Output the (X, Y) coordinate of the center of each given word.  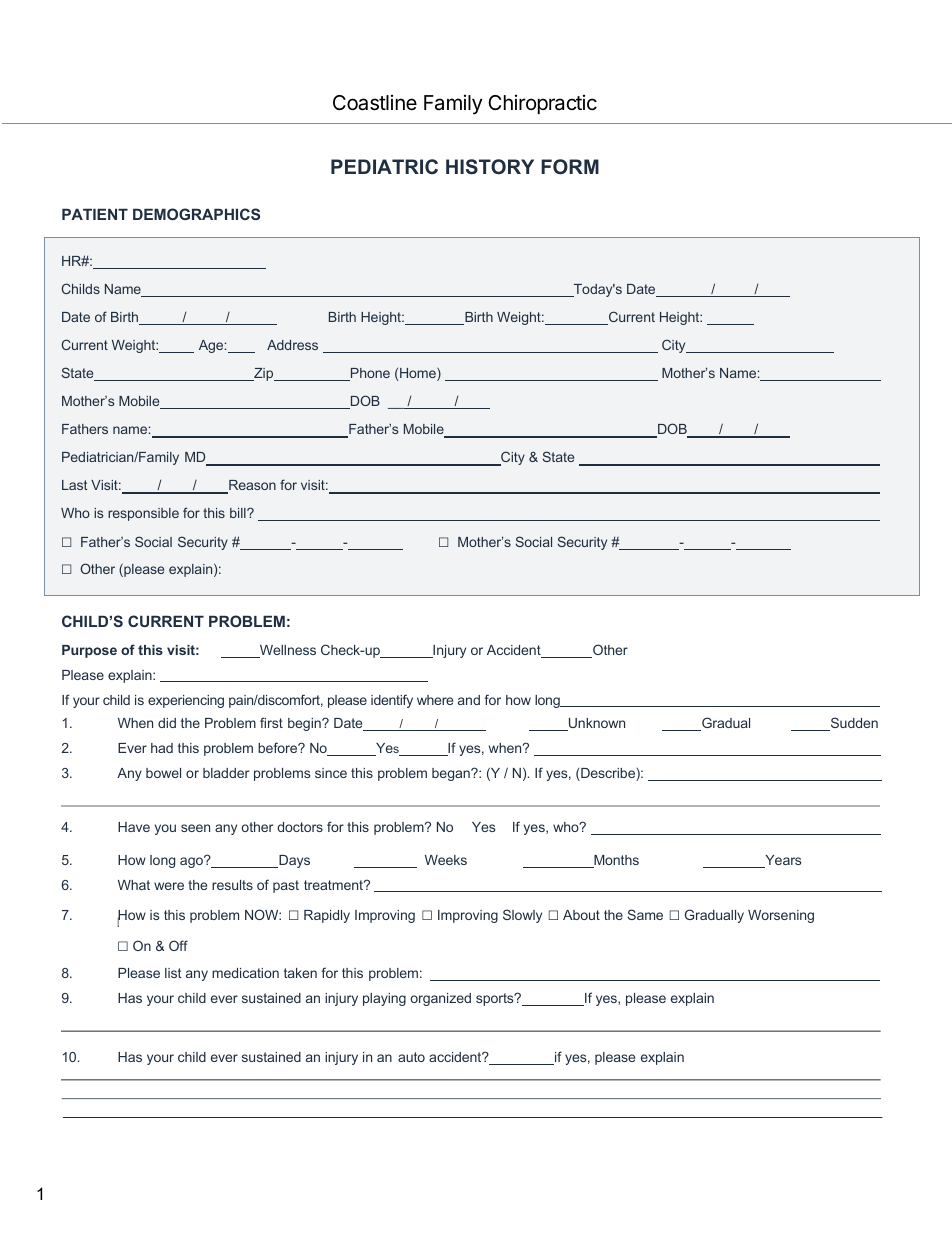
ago (192, 862)
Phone (369, 374)
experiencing (186, 701)
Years (782, 861)
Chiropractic (542, 104)
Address (292, 345)
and (469, 700)
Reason (251, 487)
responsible (143, 514)
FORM (570, 166)
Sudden (853, 724)
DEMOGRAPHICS (196, 214)
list (173, 973)
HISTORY (490, 166)
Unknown (596, 724)
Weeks (446, 860)
